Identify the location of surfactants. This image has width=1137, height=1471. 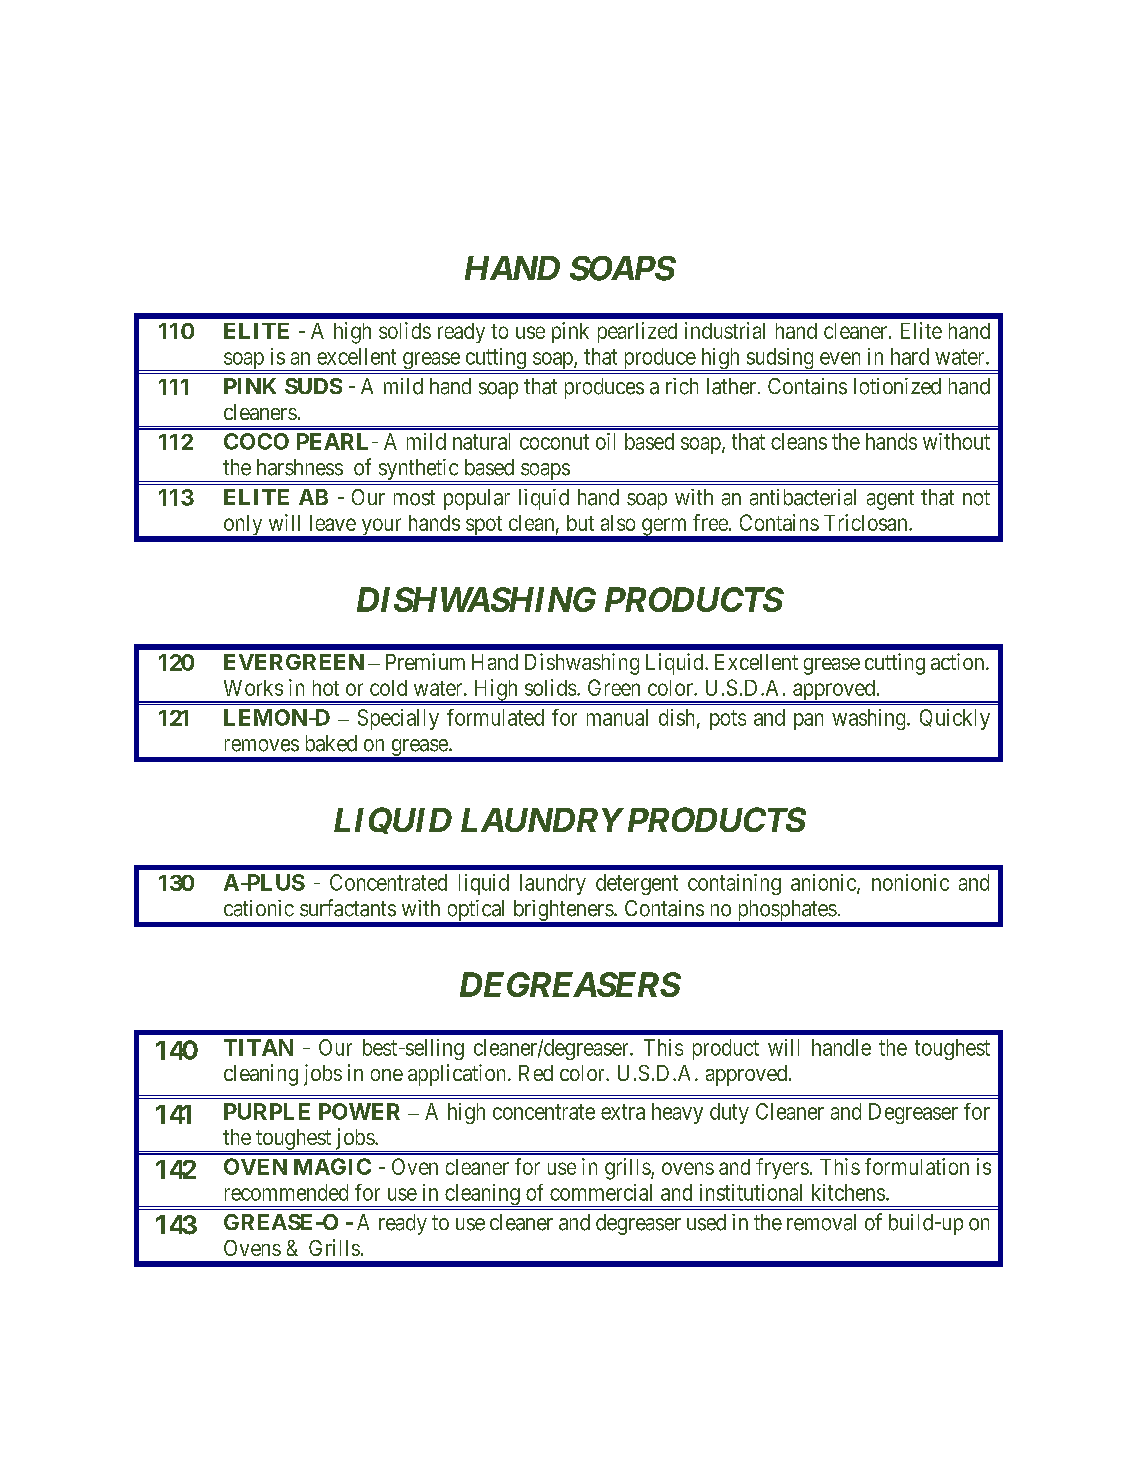
(348, 908).
